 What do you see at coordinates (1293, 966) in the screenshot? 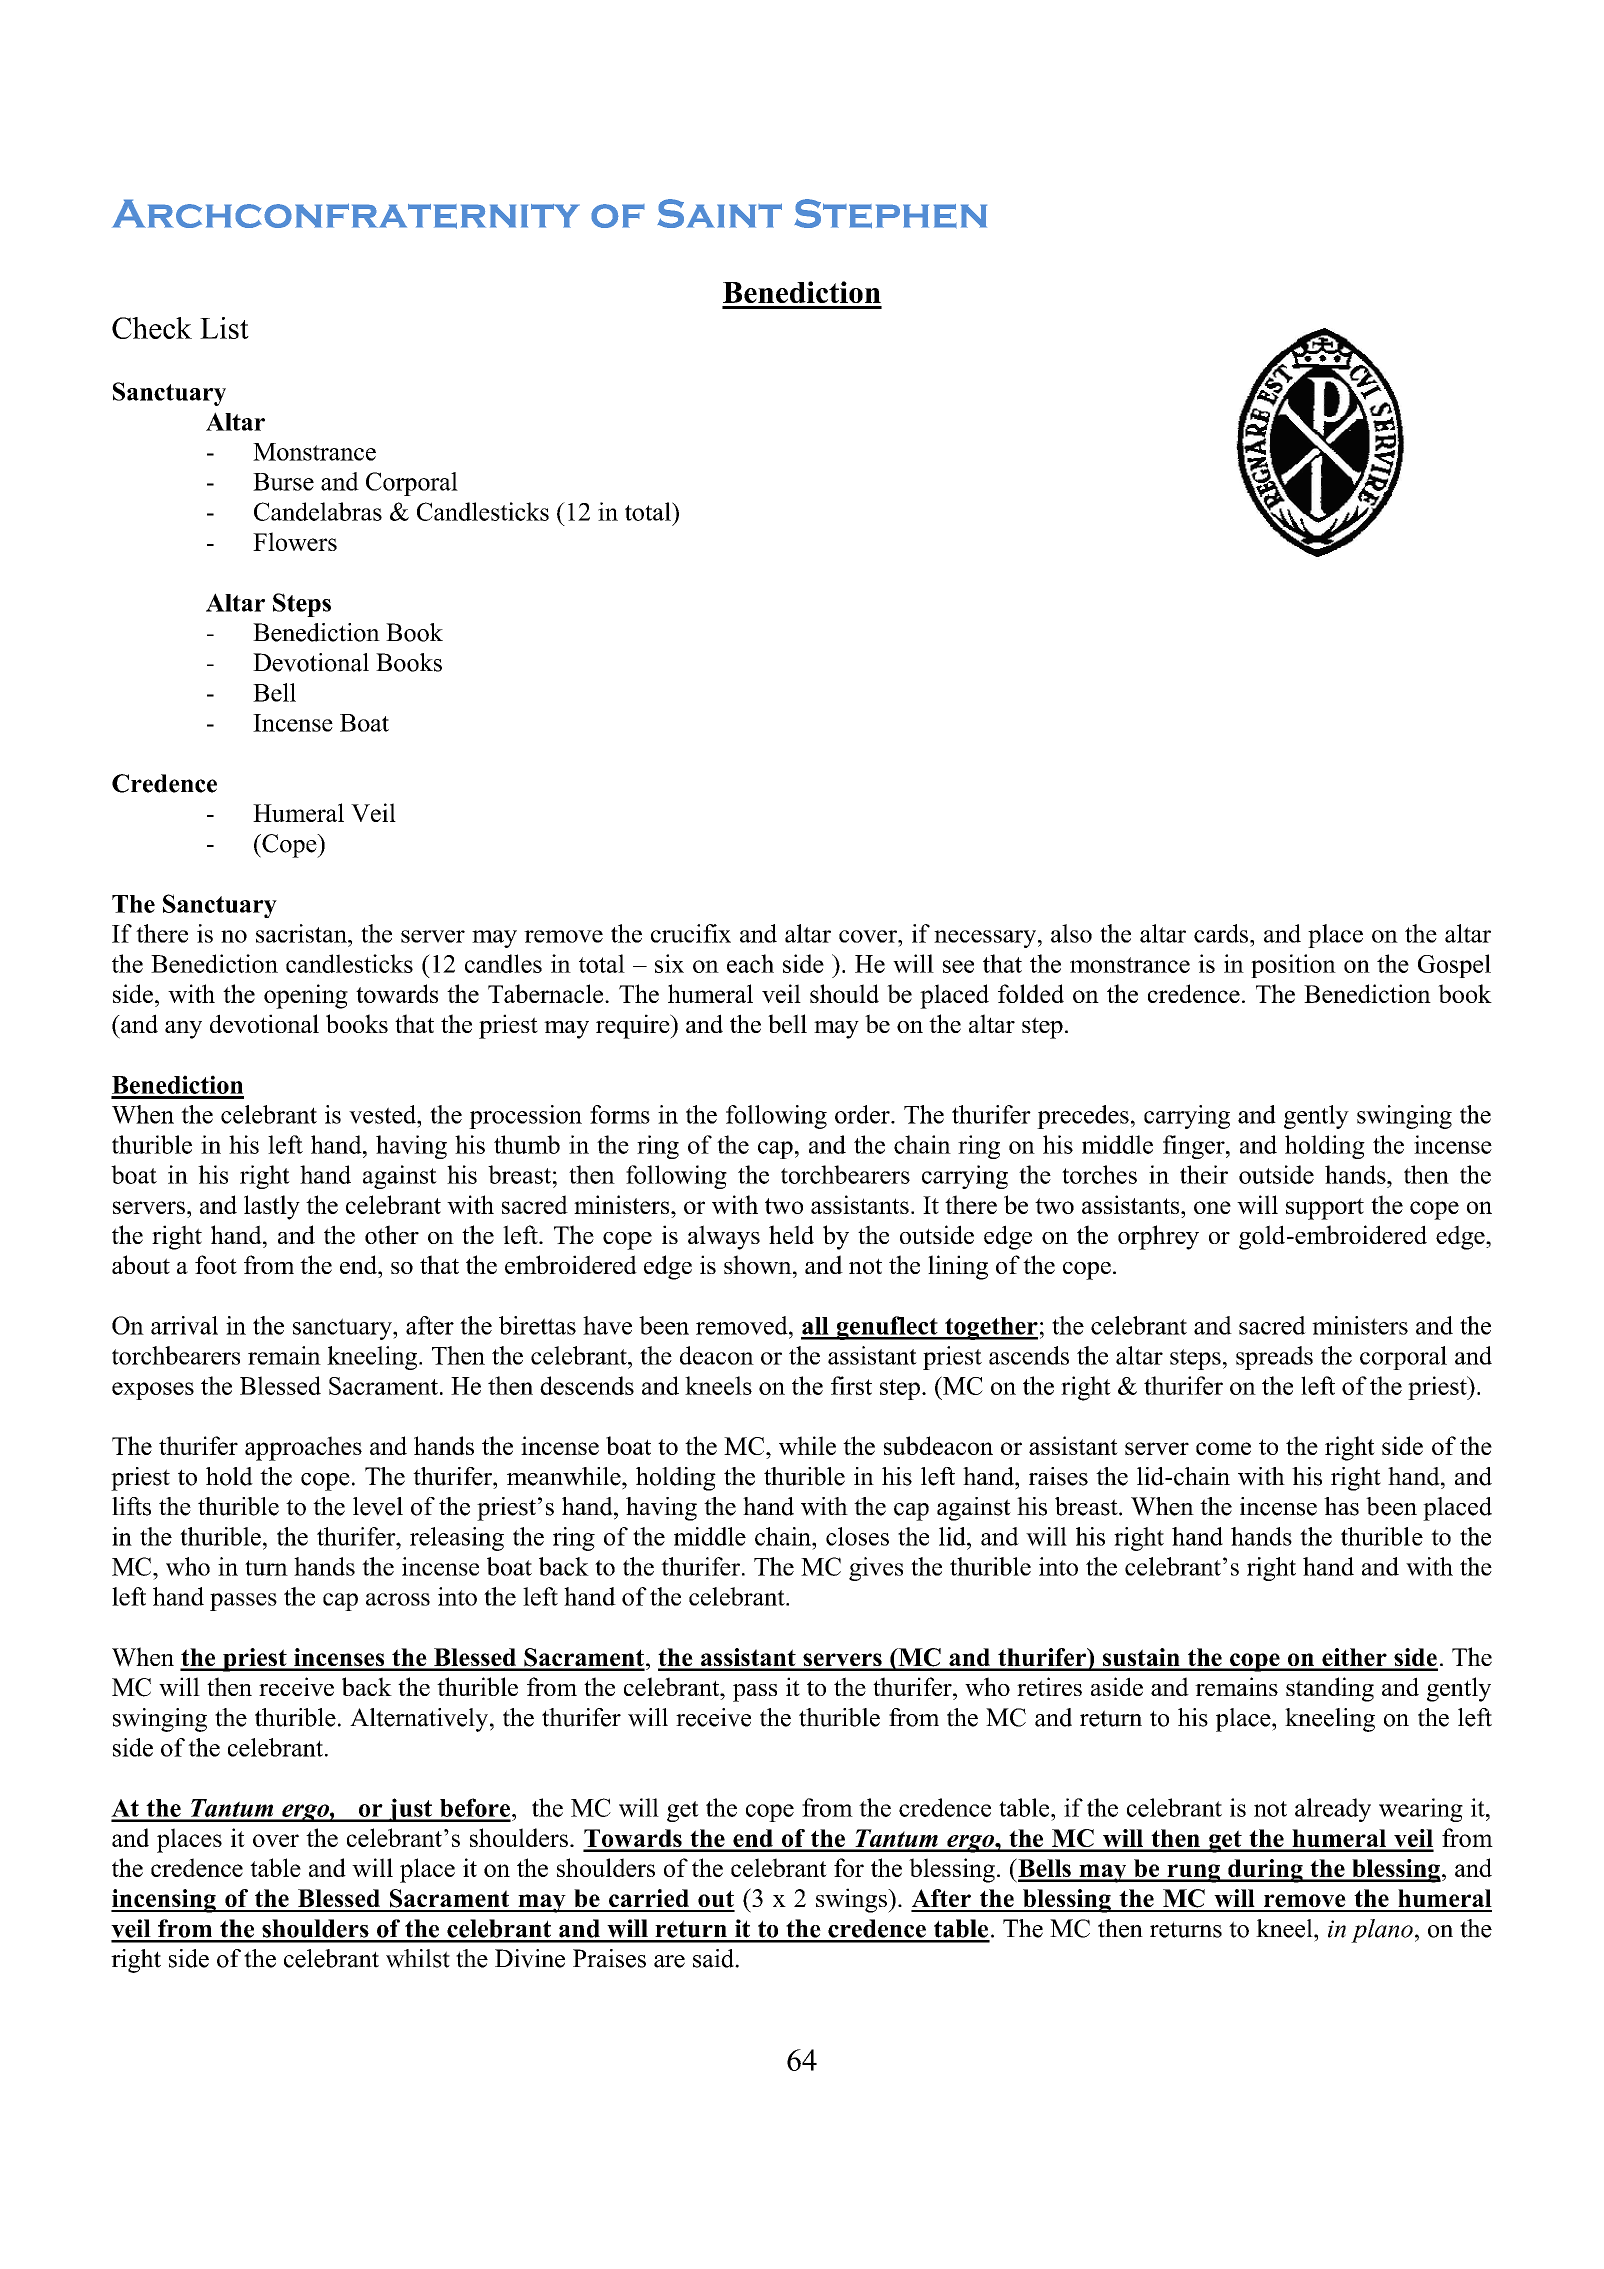
I see `position` at bounding box center [1293, 966].
